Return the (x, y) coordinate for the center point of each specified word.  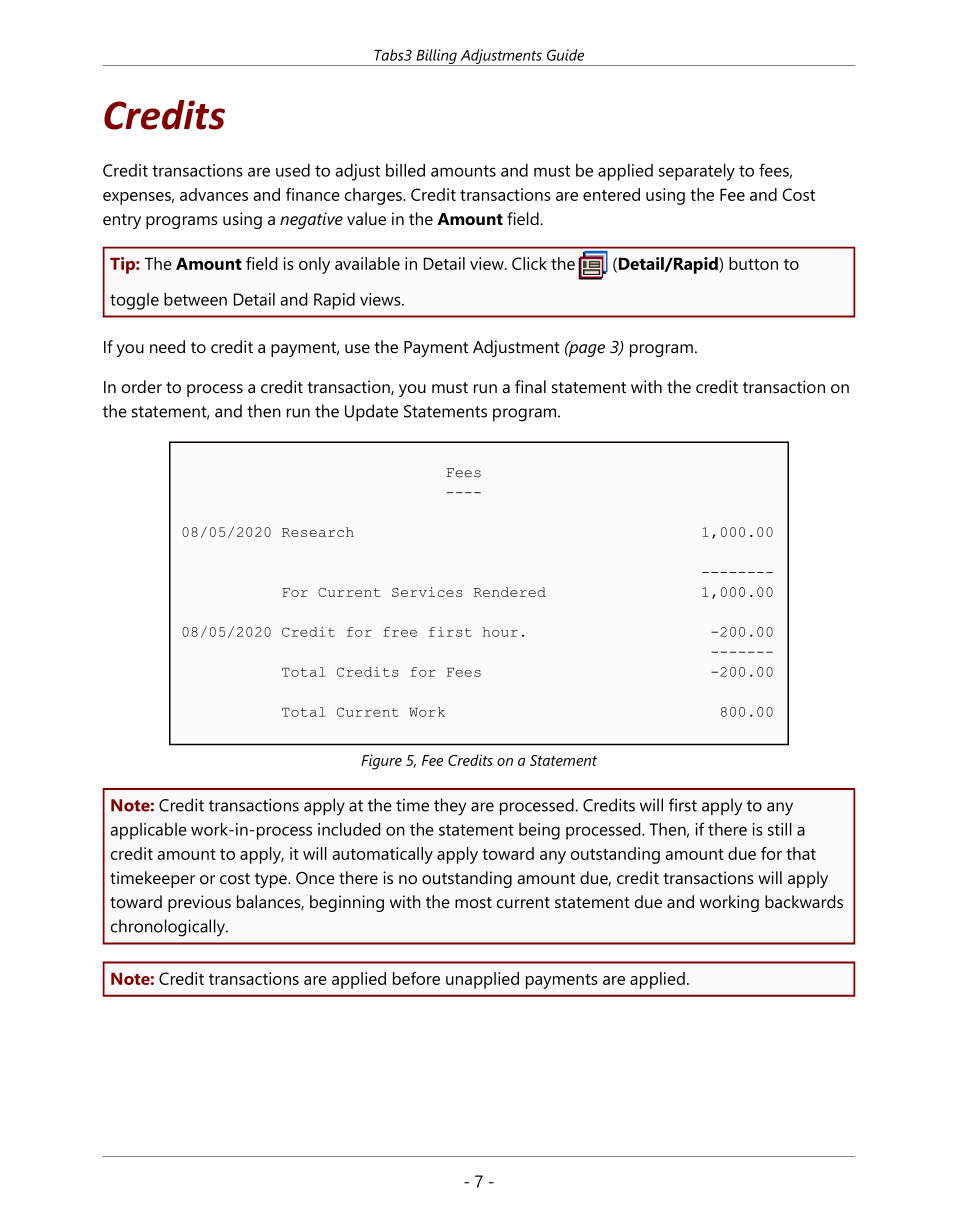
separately (697, 172)
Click (529, 263)
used (293, 170)
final (530, 386)
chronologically (169, 928)
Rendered (510, 592)
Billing (436, 57)
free (400, 632)
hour (500, 632)
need (167, 346)
